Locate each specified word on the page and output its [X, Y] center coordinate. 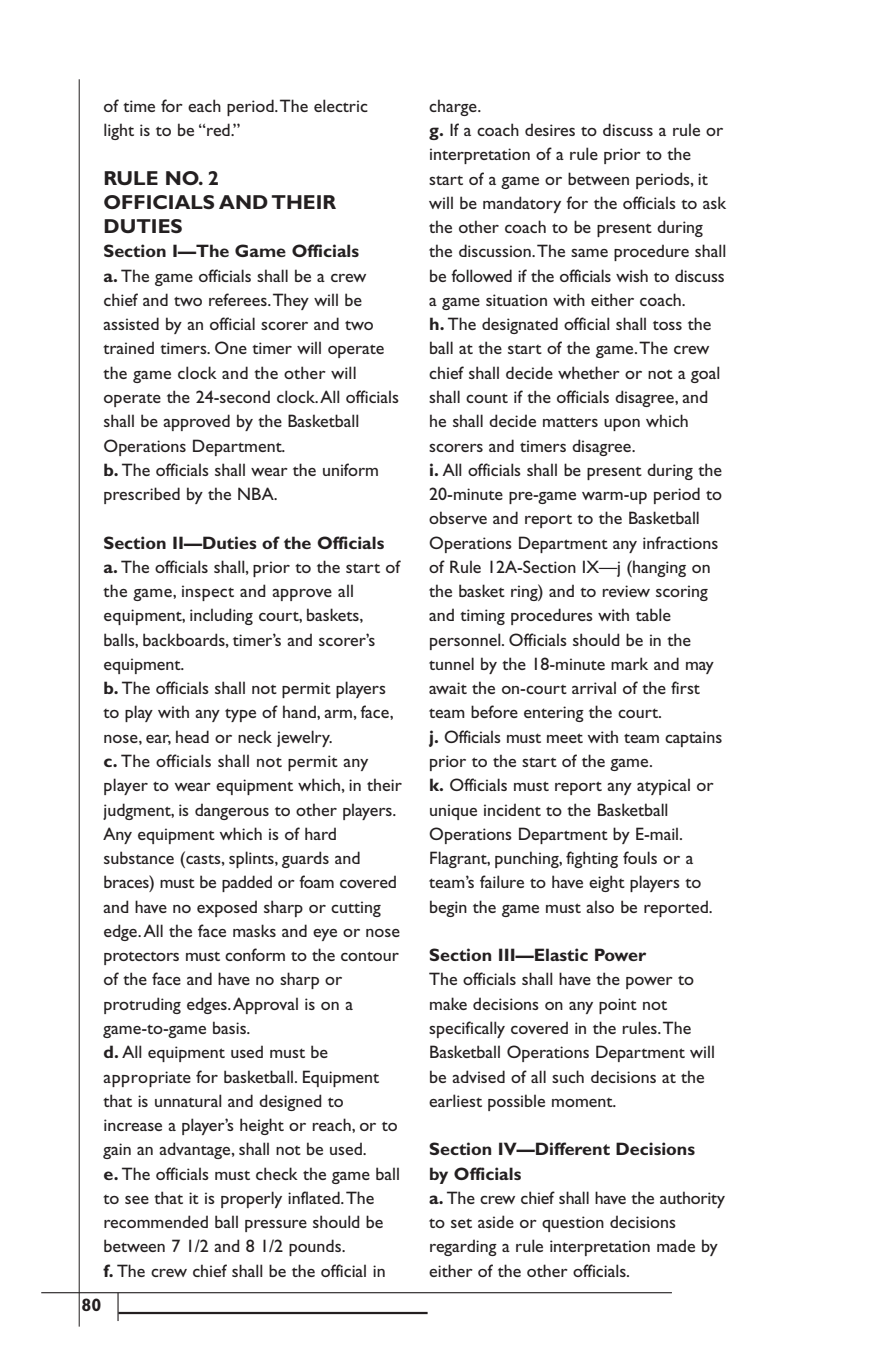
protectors [141, 958]
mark [629, 663]
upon [622, 425]
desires [550, 129]
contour [370, 956]
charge [454, 107]
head [192, 736]
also [600, 906]
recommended [156, 1221]
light [119, 131]
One [231, 347]
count [487, 398]
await [448, 688]
